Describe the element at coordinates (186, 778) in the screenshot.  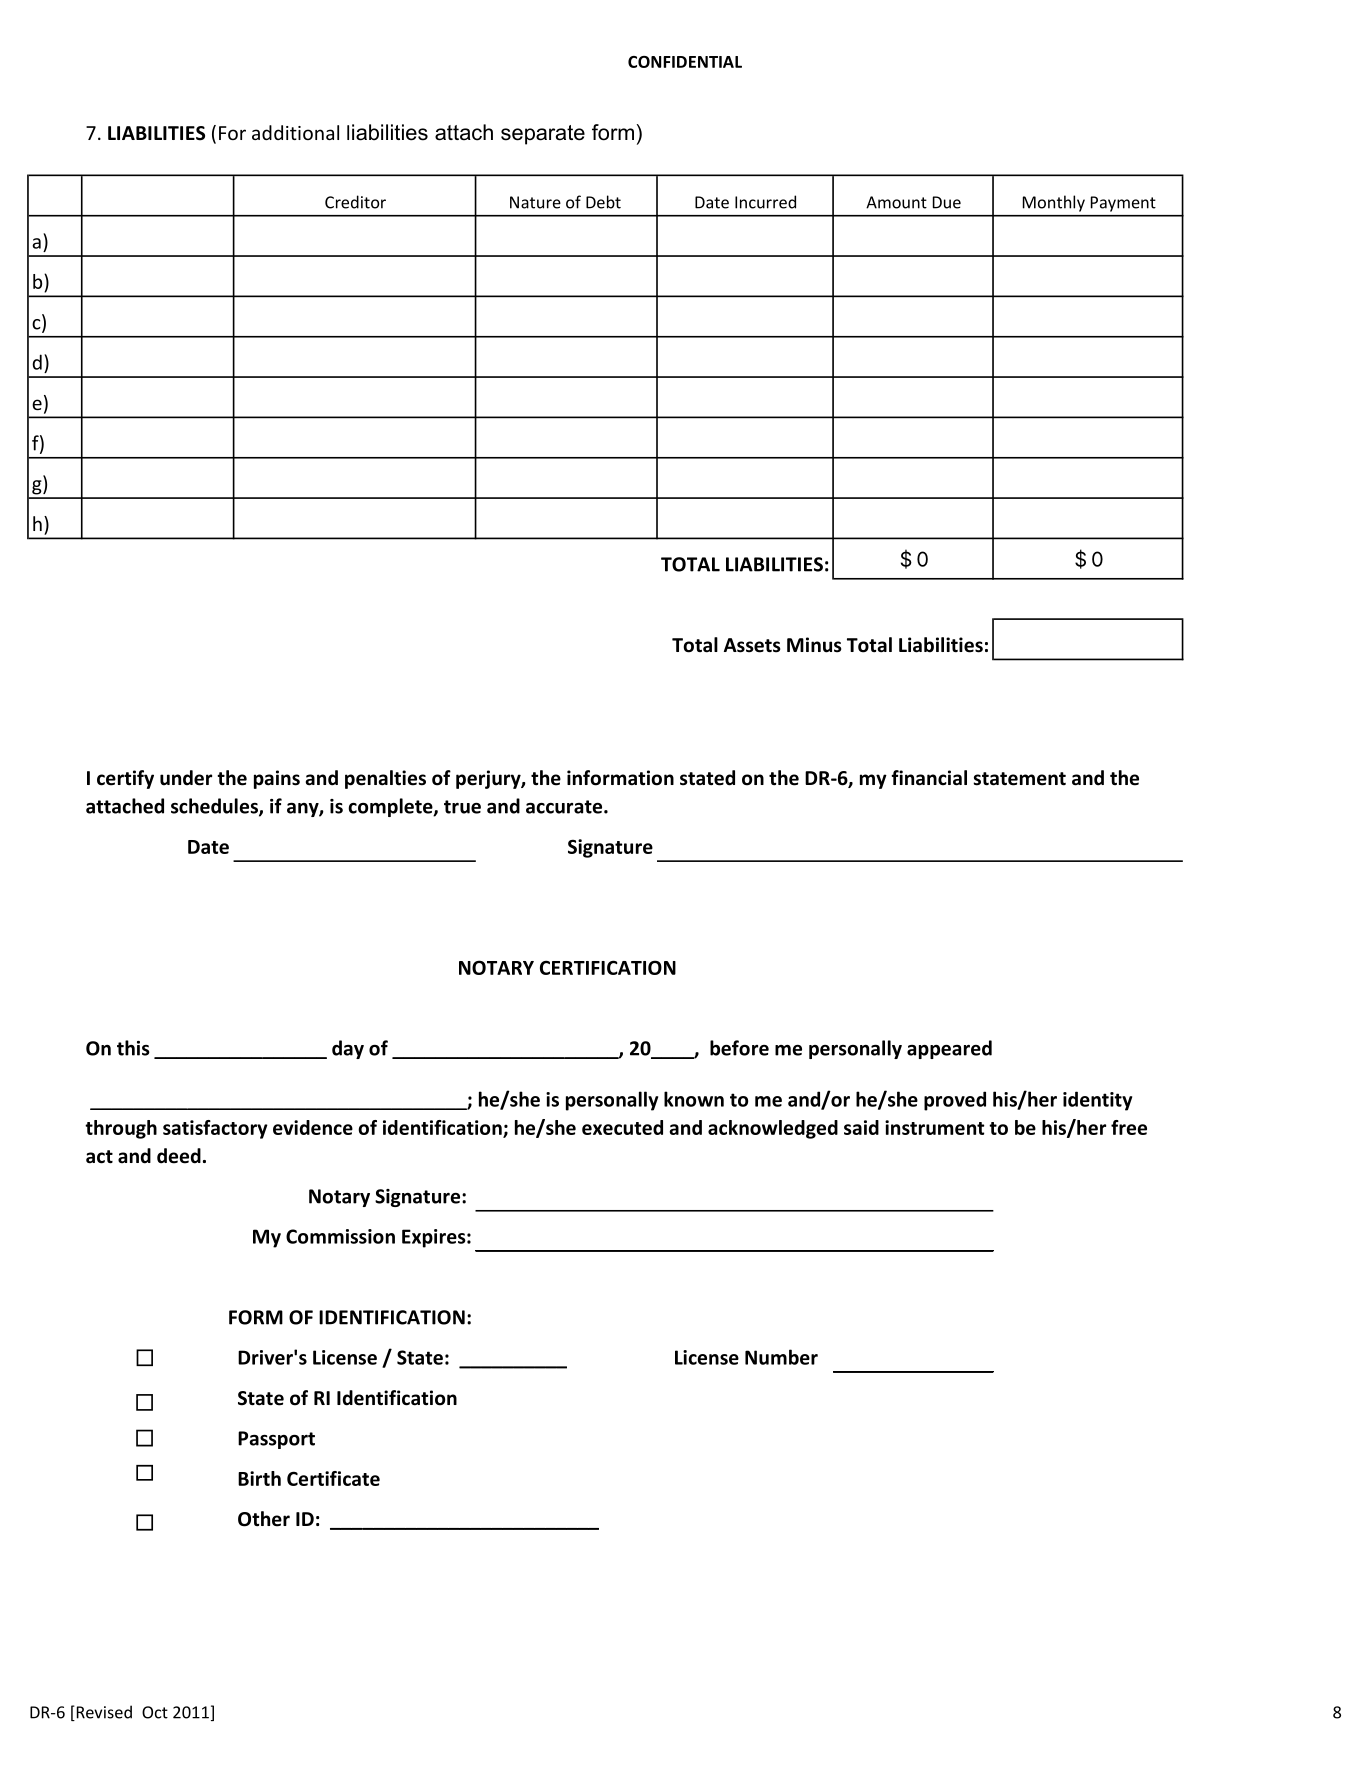
I see `under` at that location.
